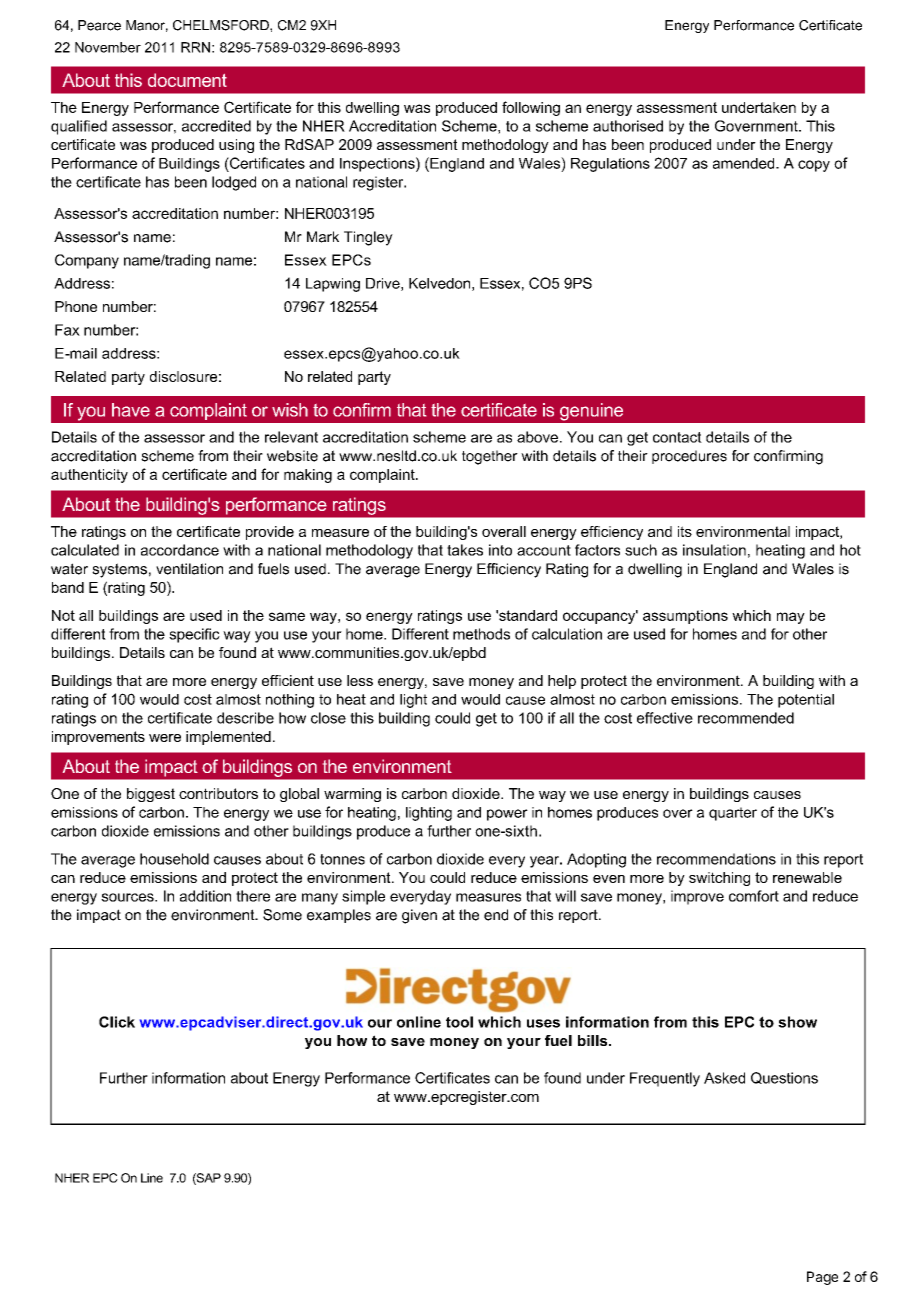 The width and height of the screenshot is (924, 1308). I want to click on Click, so click(117, 1022).
